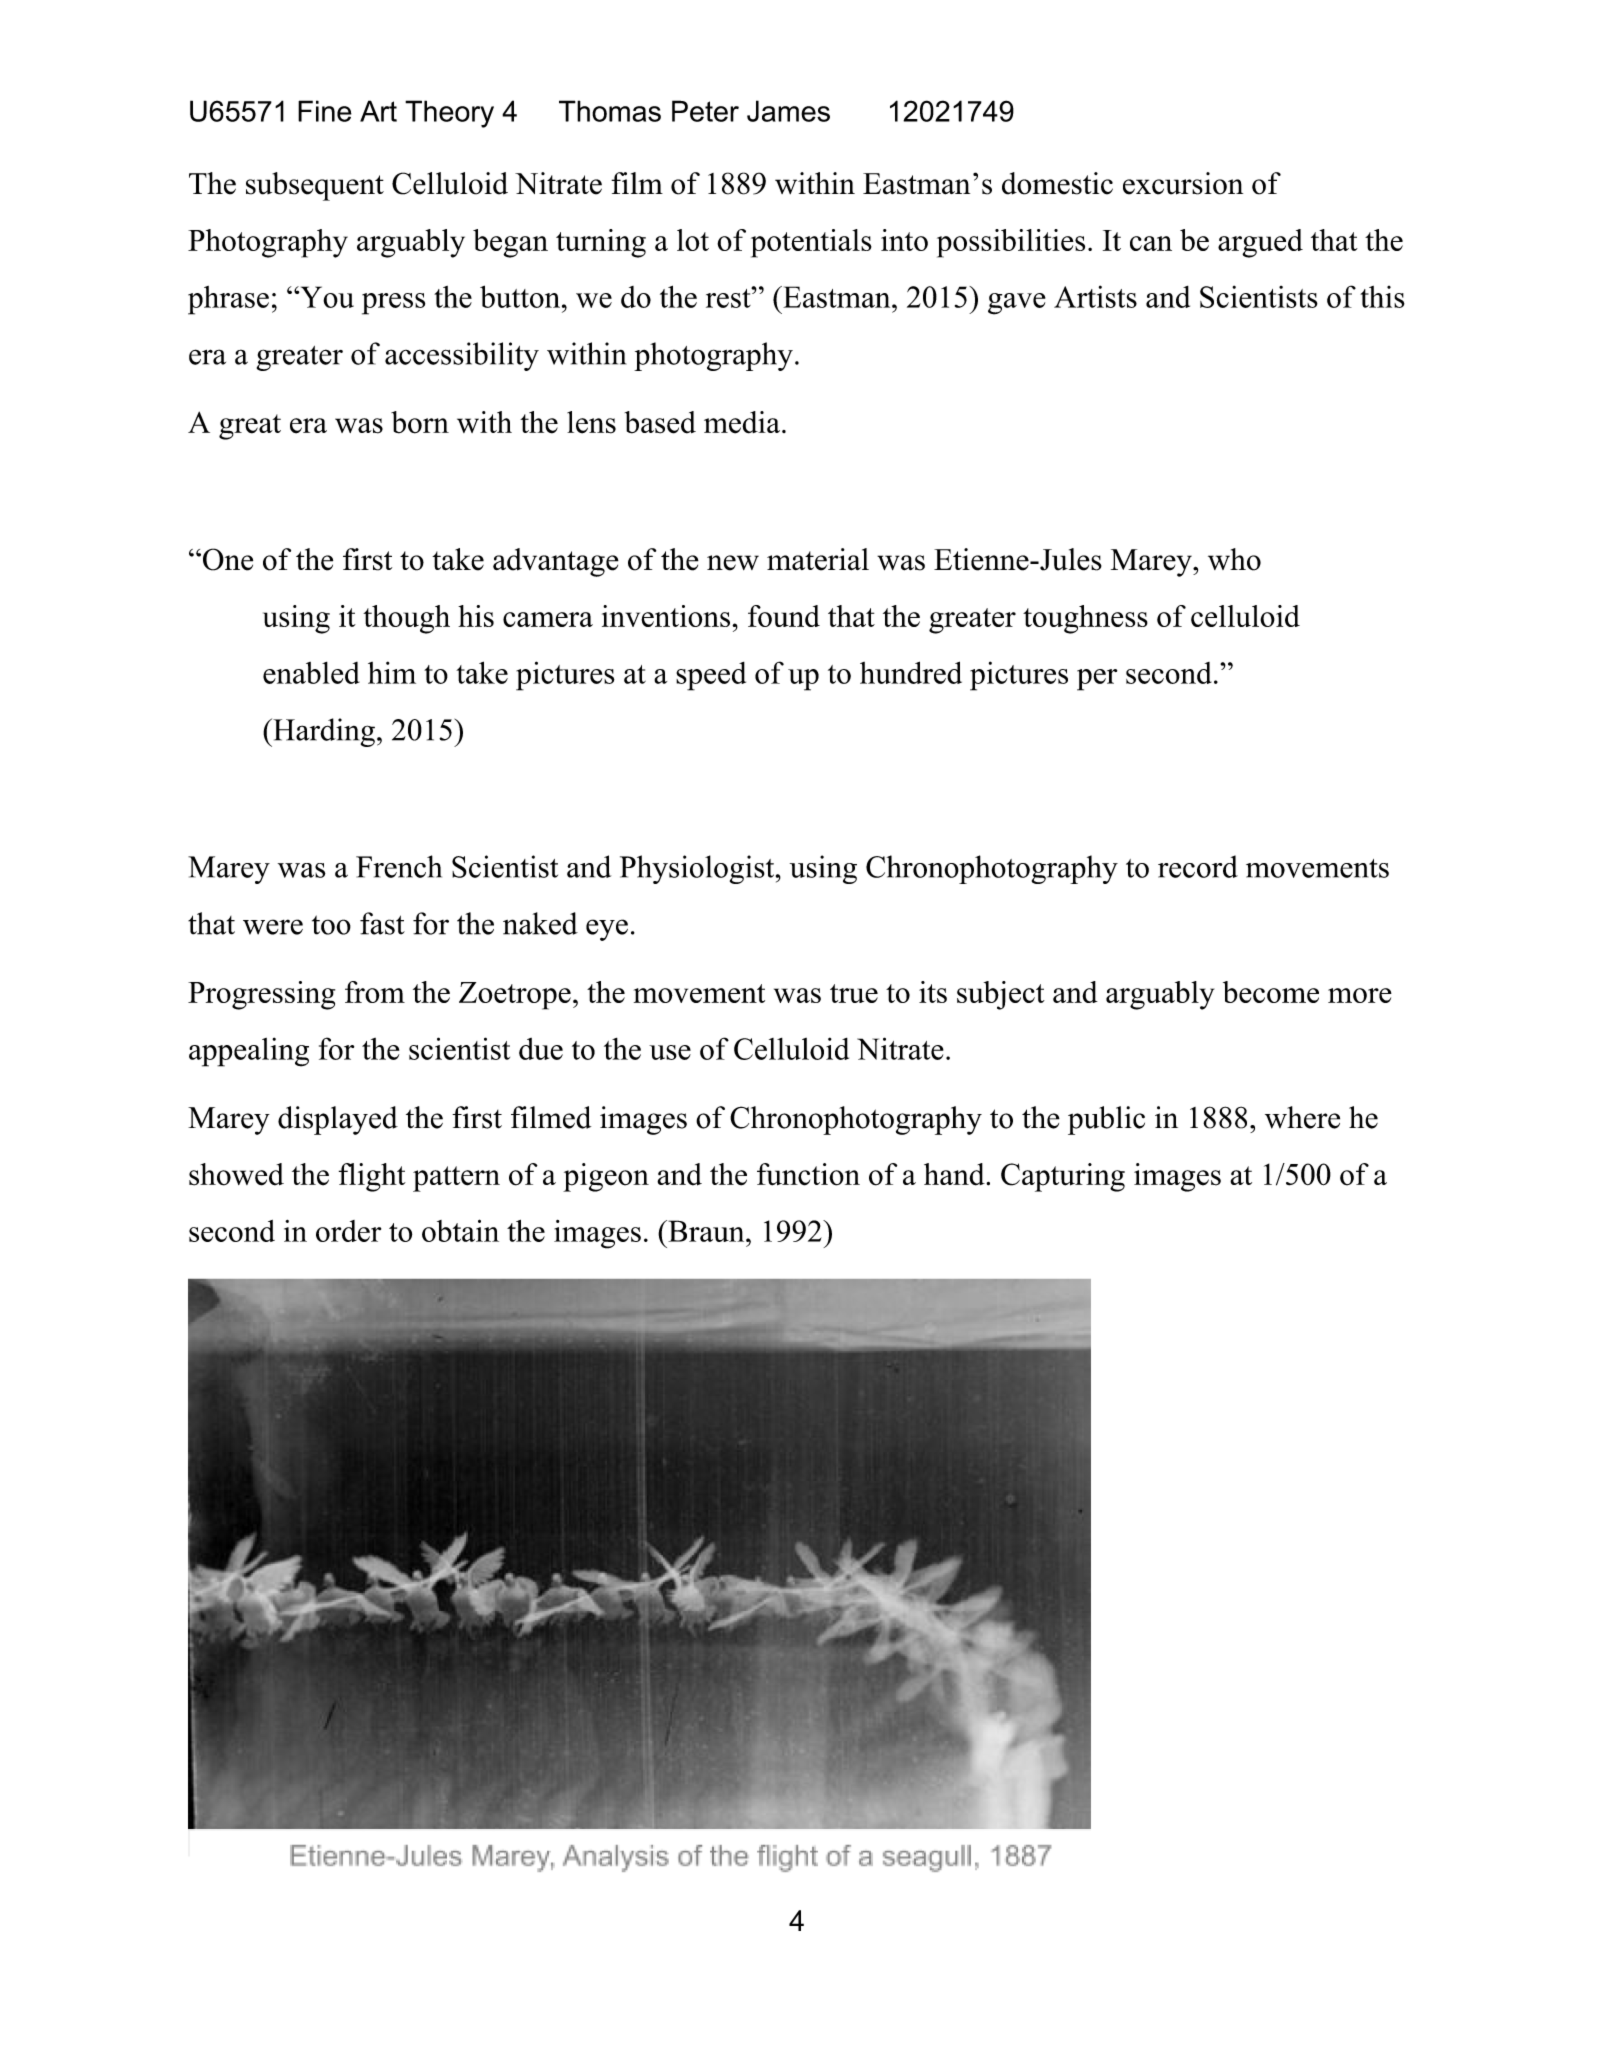 Image resolution: width=1598 pixels, height=2068 pixels. Describe the element at coordinates (1183, 183) in the screenshot. I see `excursion` at that location.
